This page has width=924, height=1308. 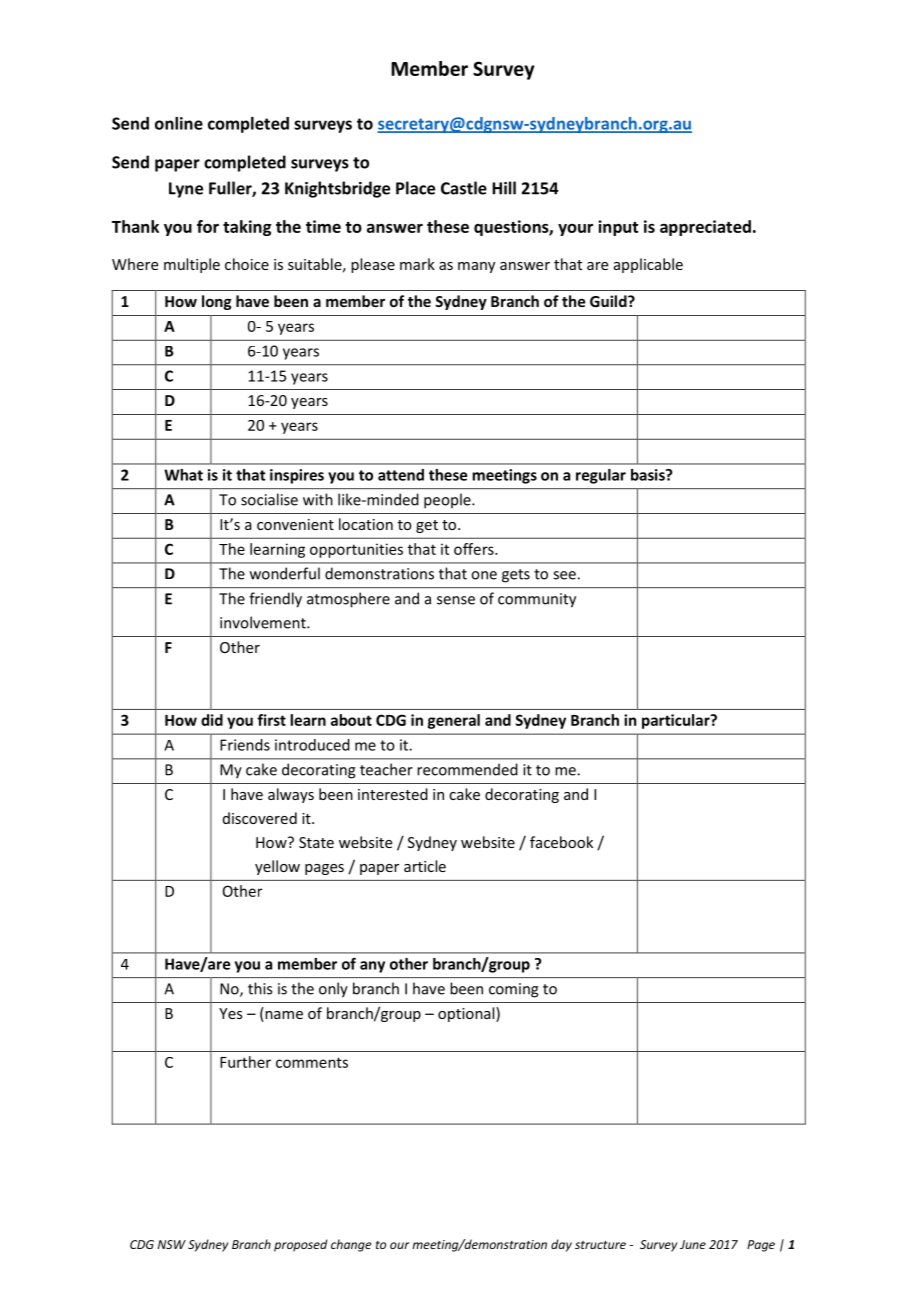 What do you see at coordinates (618, 228) in the page?
I see `input` at bounding box center [618, 228].
